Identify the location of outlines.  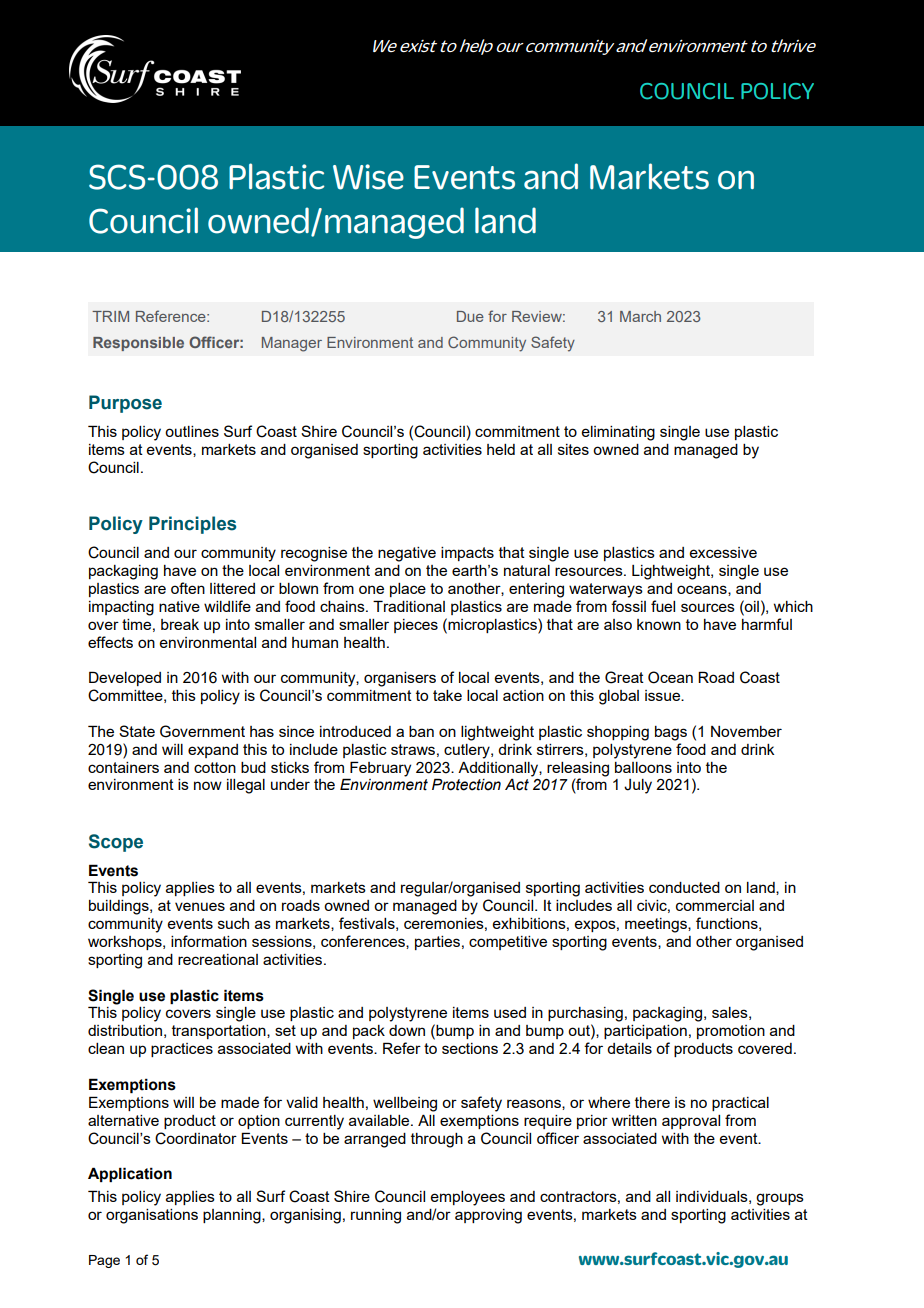
(192, 431).
